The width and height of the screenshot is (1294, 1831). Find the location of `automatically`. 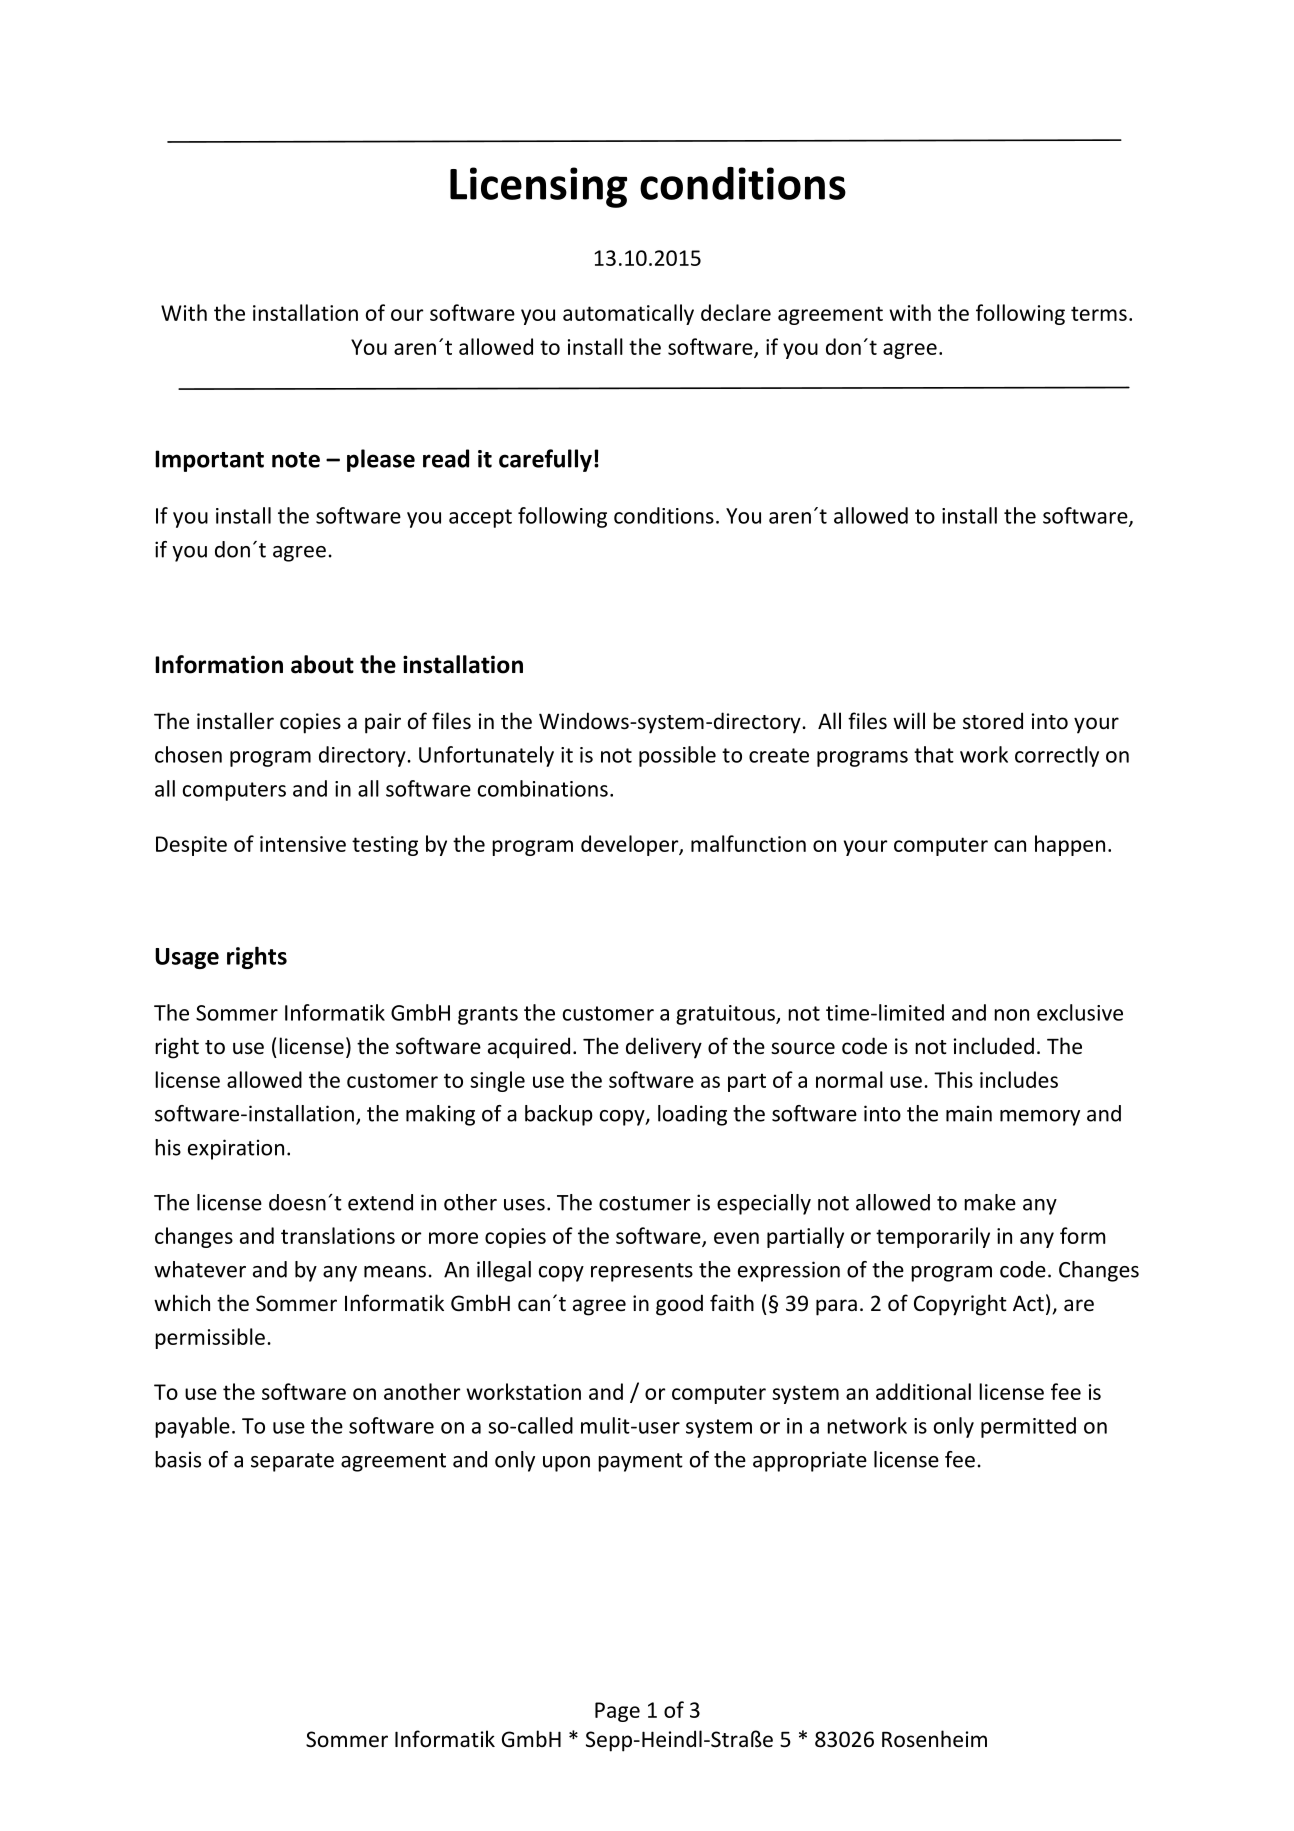

automatically is located at coordinates (628, 314).
